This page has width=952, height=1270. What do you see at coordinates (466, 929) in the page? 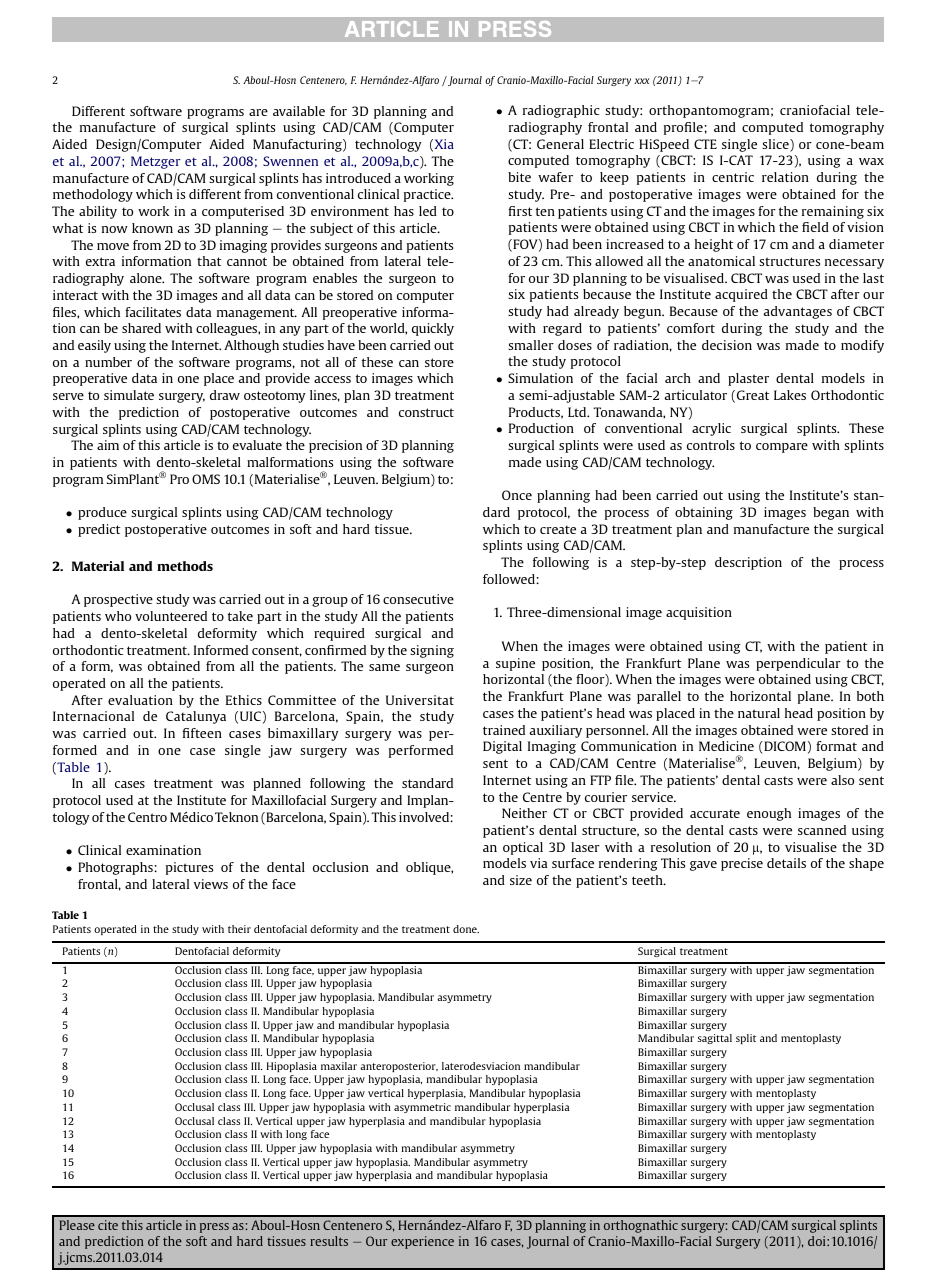
I see `done` at bounding box center [466, 929].
